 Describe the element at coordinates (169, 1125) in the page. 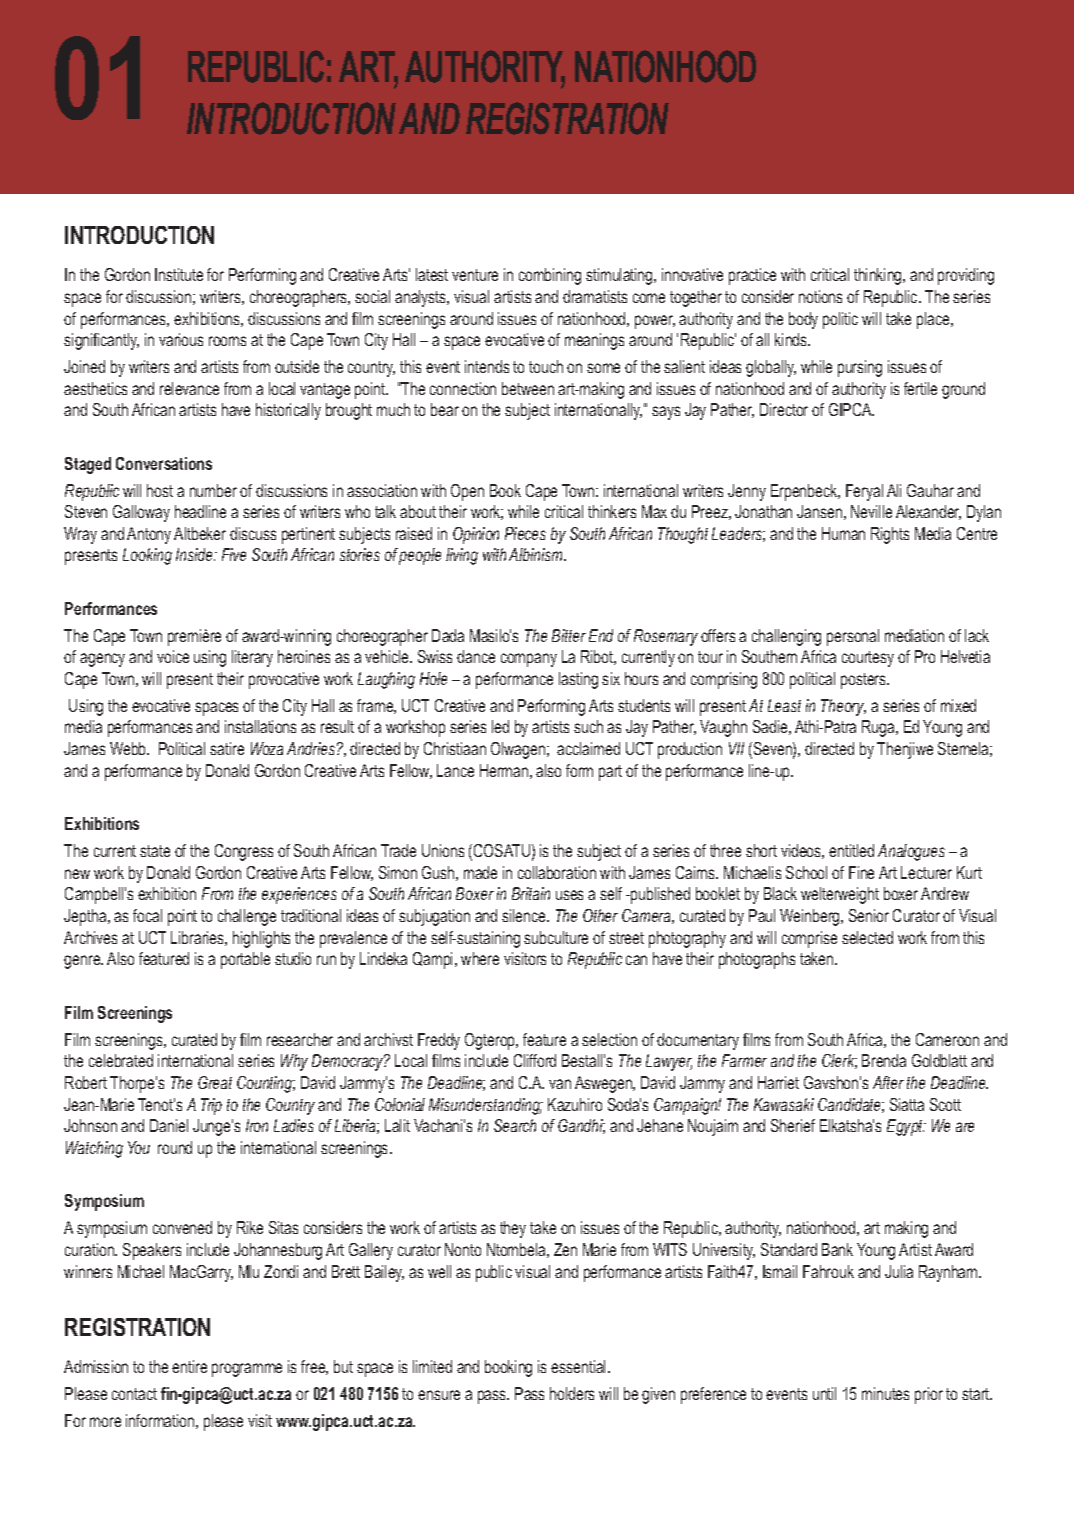

I see `Daniel` at that location.
